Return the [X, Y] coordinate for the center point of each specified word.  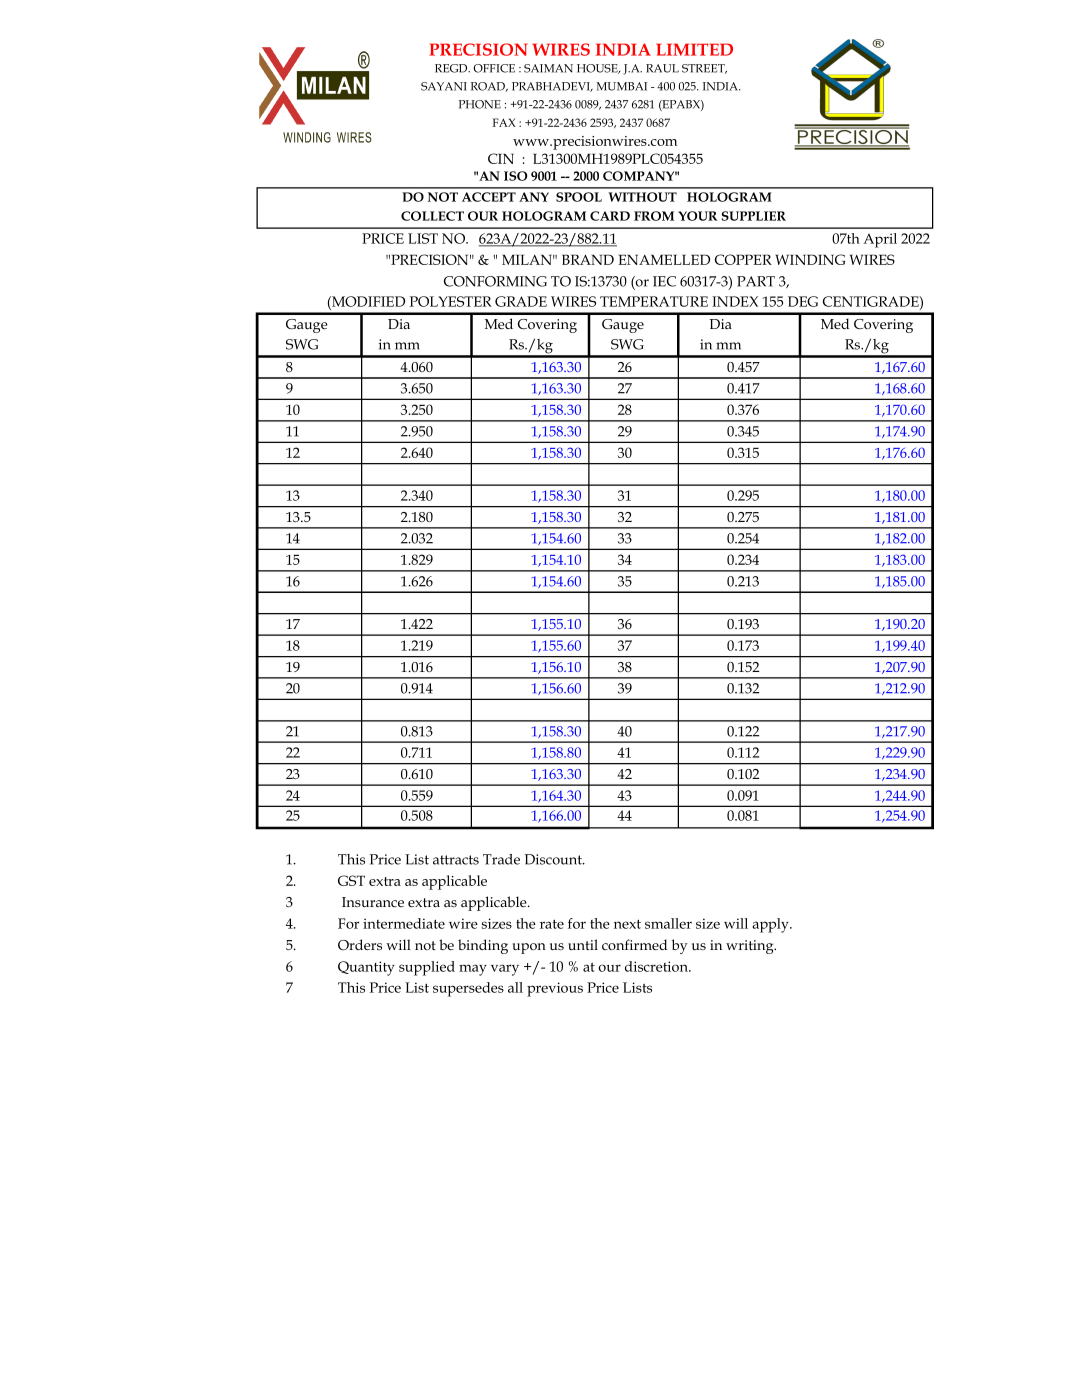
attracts [456, 860]
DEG [803, 301]
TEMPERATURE [654, 301]
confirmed [634, 944]
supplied [427, 968]
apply [771, 925]
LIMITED [694, 49]
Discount [554, 859]
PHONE [480, 104]
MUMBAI [622, 86]
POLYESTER [451, 301]
